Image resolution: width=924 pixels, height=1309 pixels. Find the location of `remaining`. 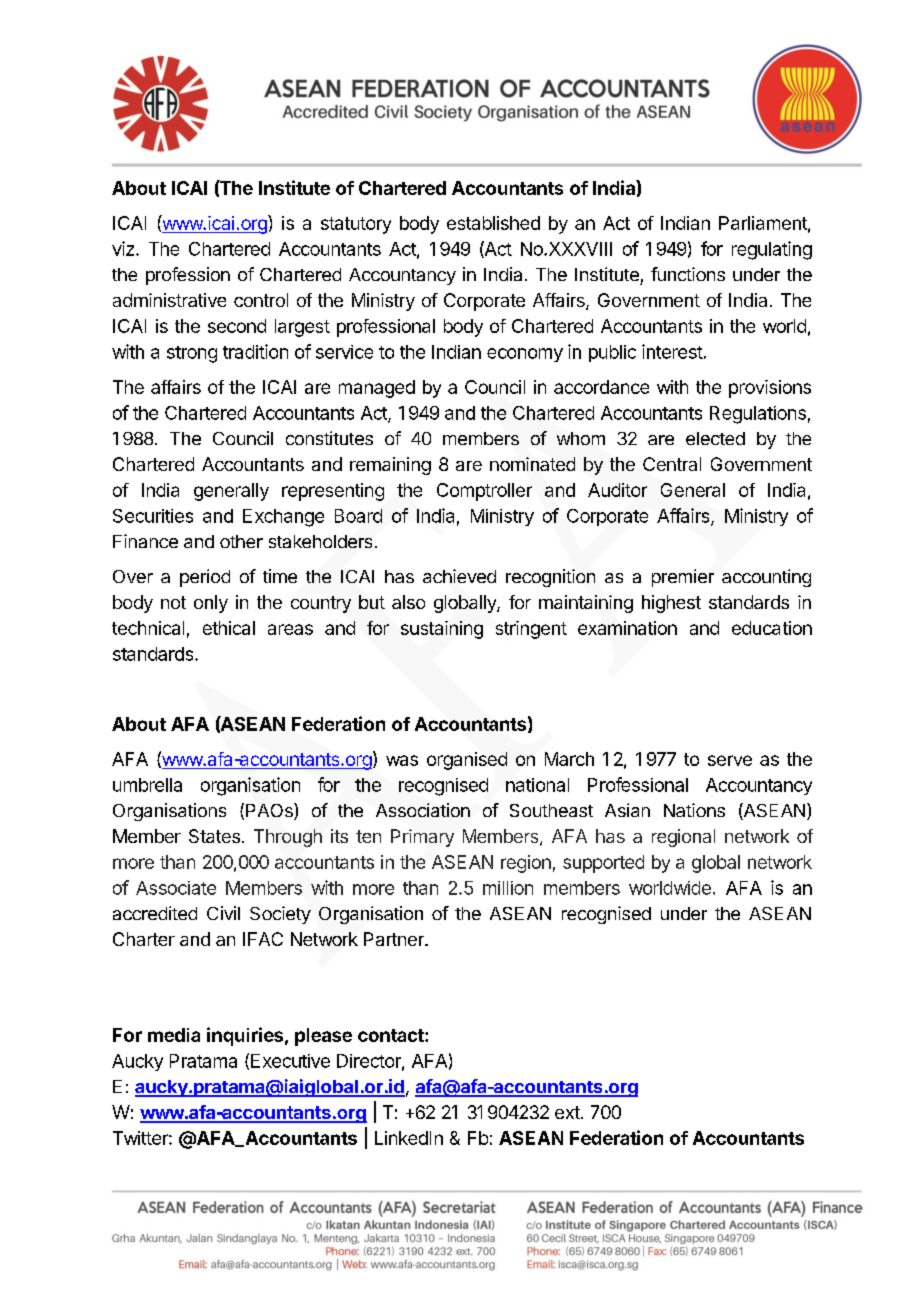

remaining is located at coordinates (390, 466).
